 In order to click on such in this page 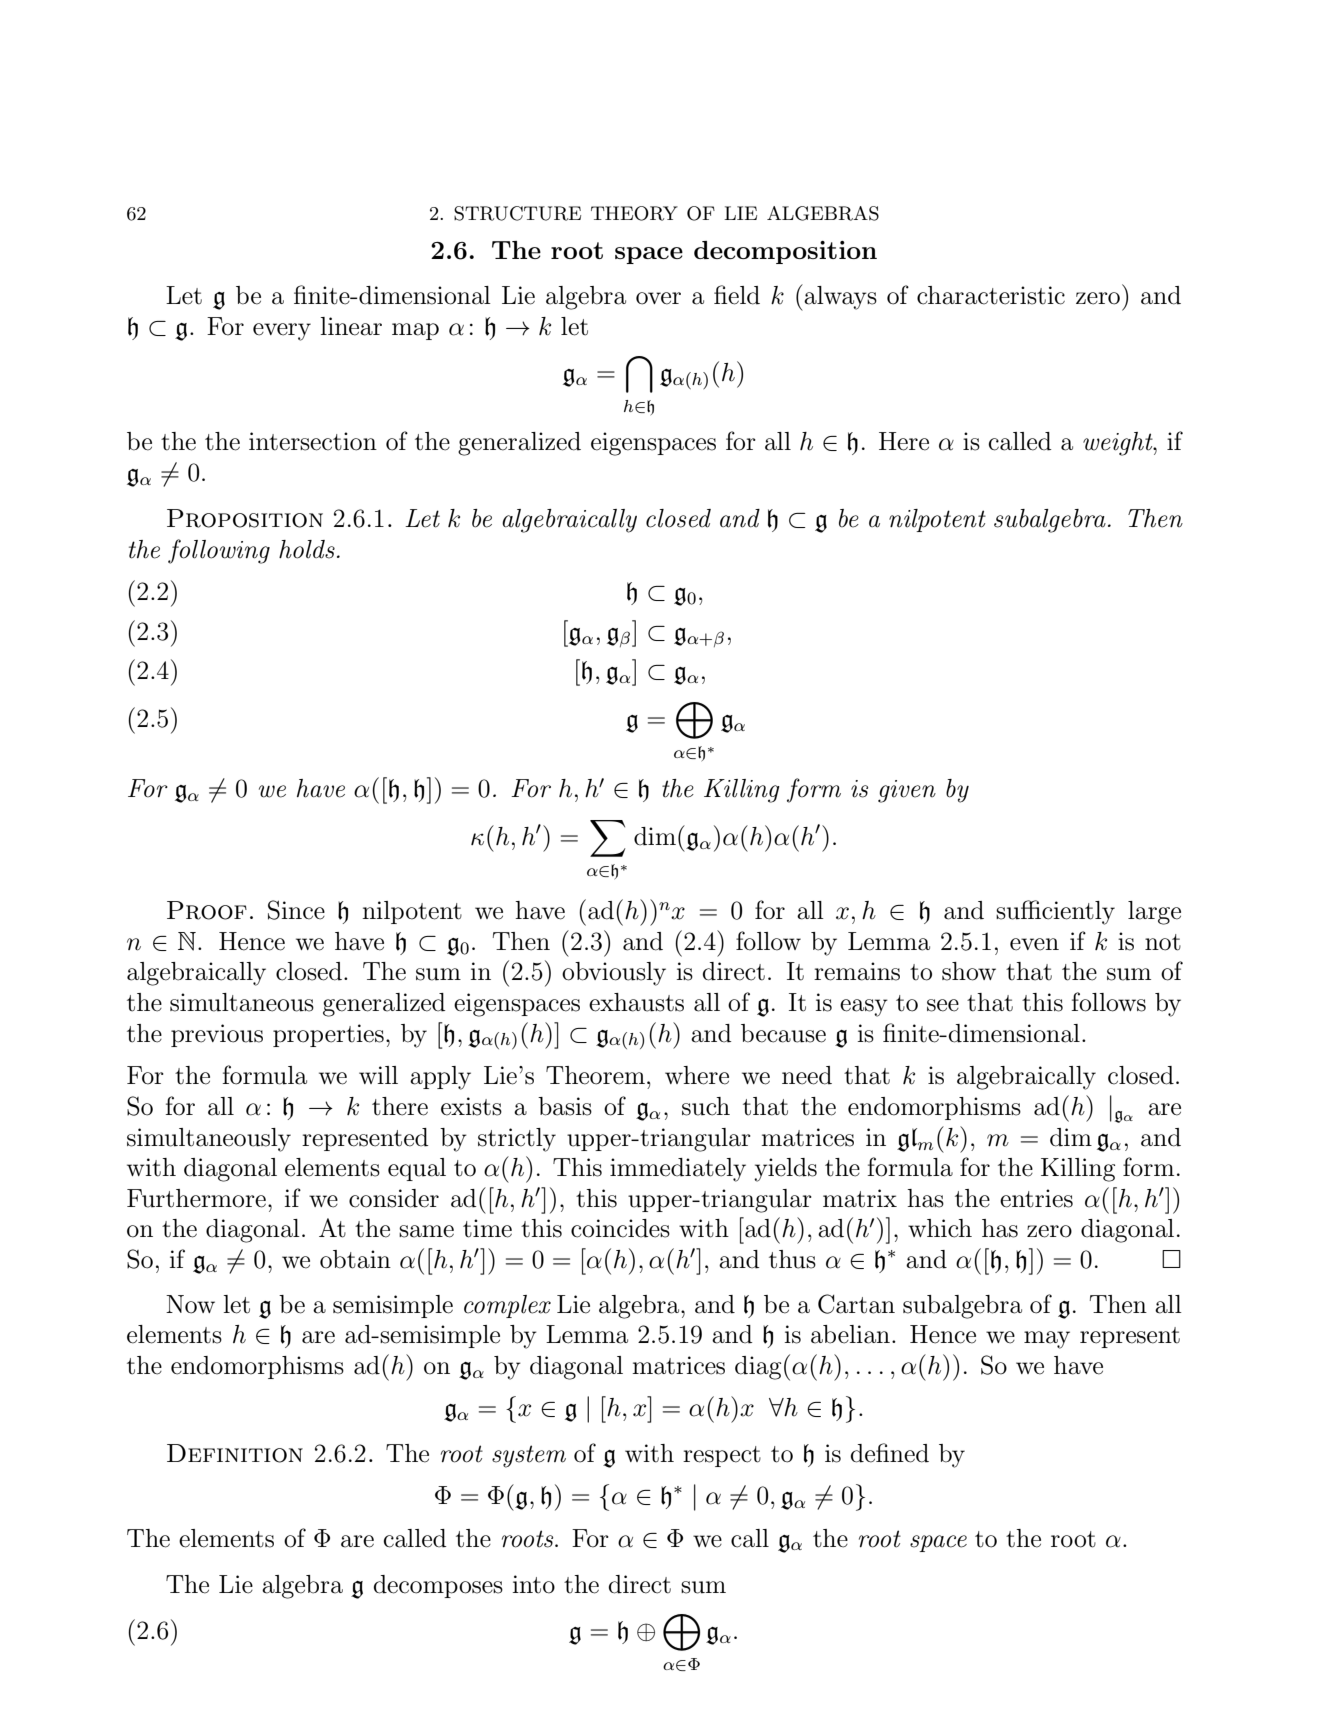, I will do `click(706, 1106)`.
